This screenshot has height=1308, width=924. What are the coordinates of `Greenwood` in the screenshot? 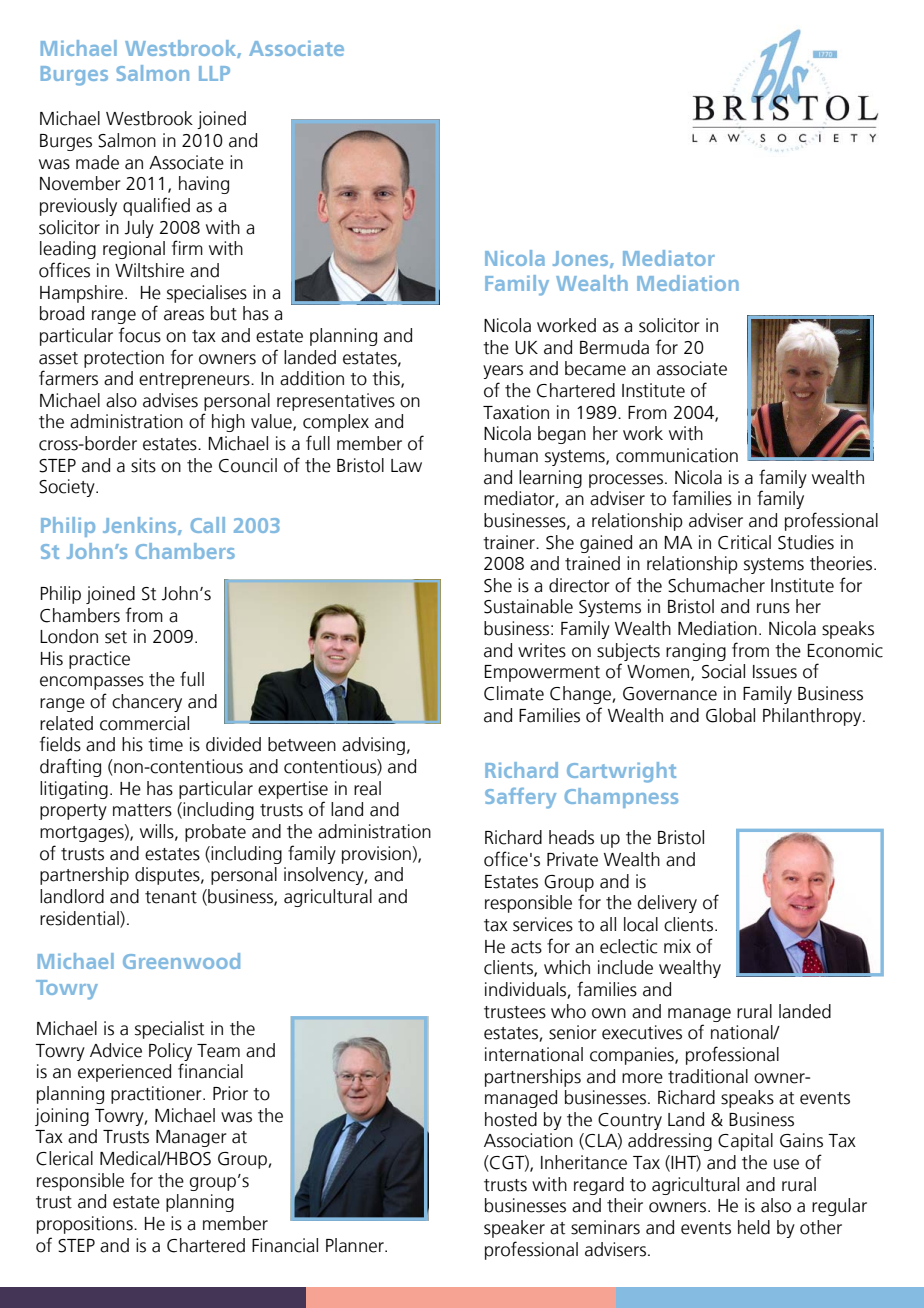 It's located at (181, 961).
